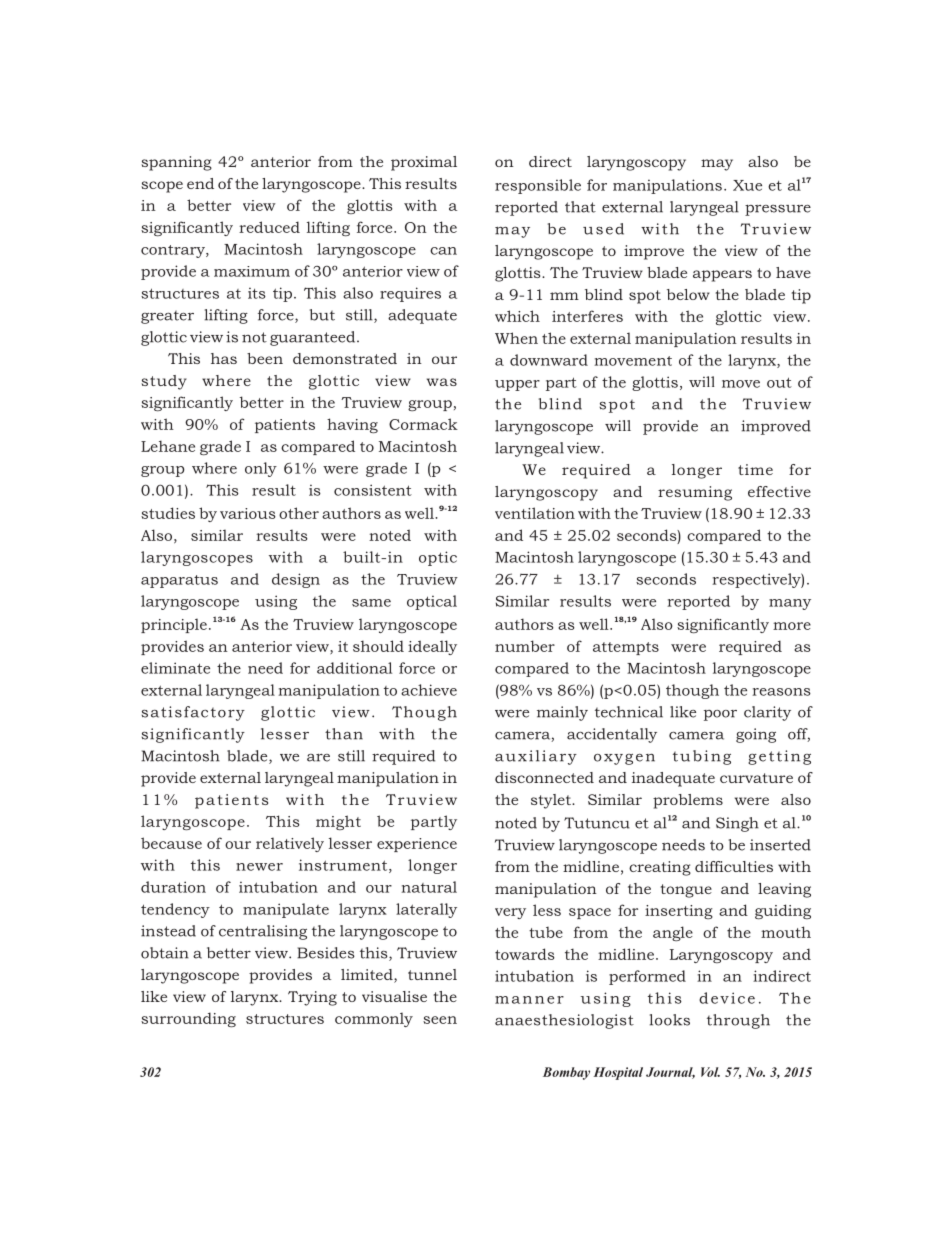 This screenshot has height=1233, width=952. What do you see at coordinates (710, 1072) in the screenshot?
I see `Vol` at bounding box center [710, 1072].
